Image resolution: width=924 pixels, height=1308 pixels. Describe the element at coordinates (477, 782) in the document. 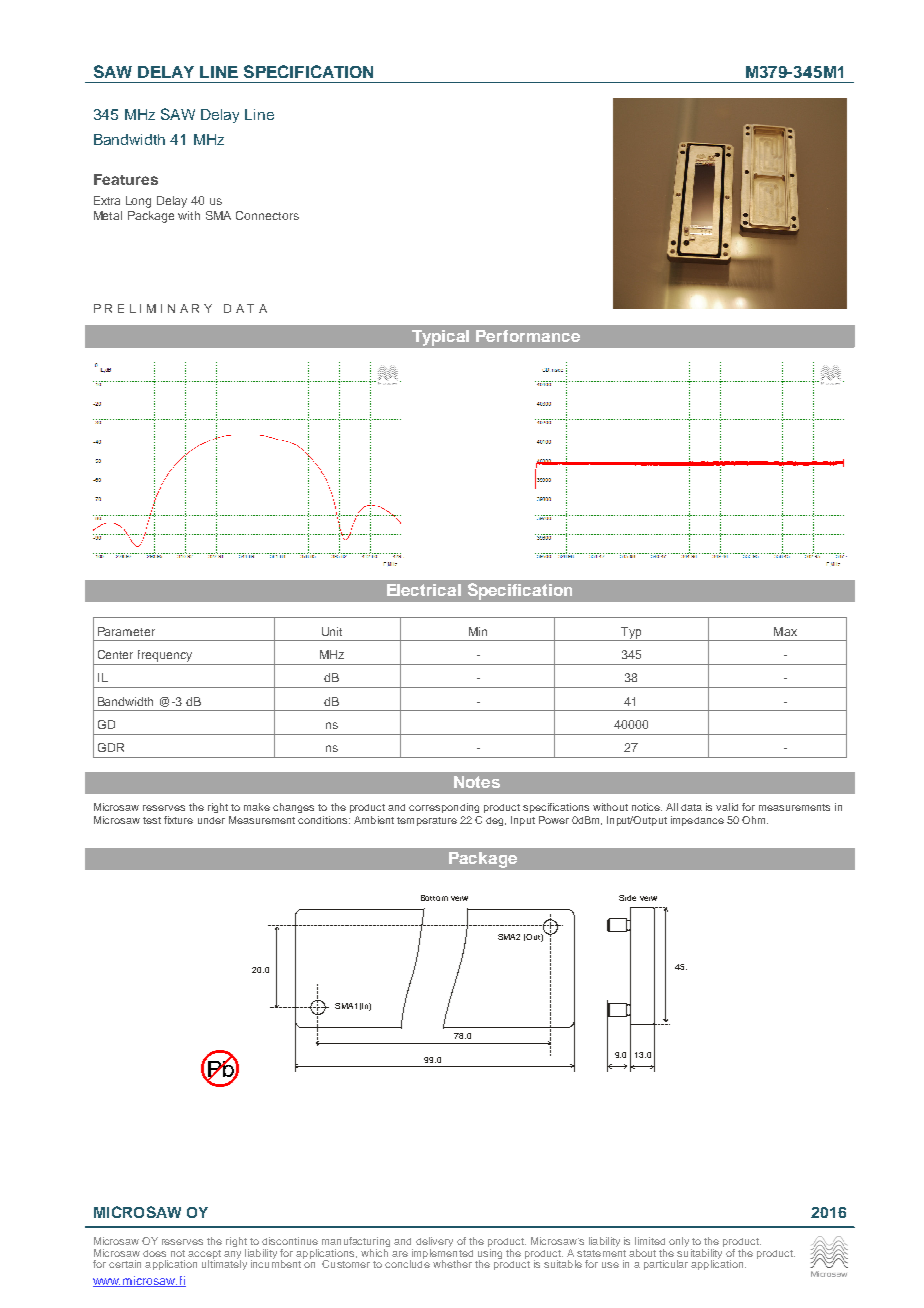

I see `Notes` at that location.
